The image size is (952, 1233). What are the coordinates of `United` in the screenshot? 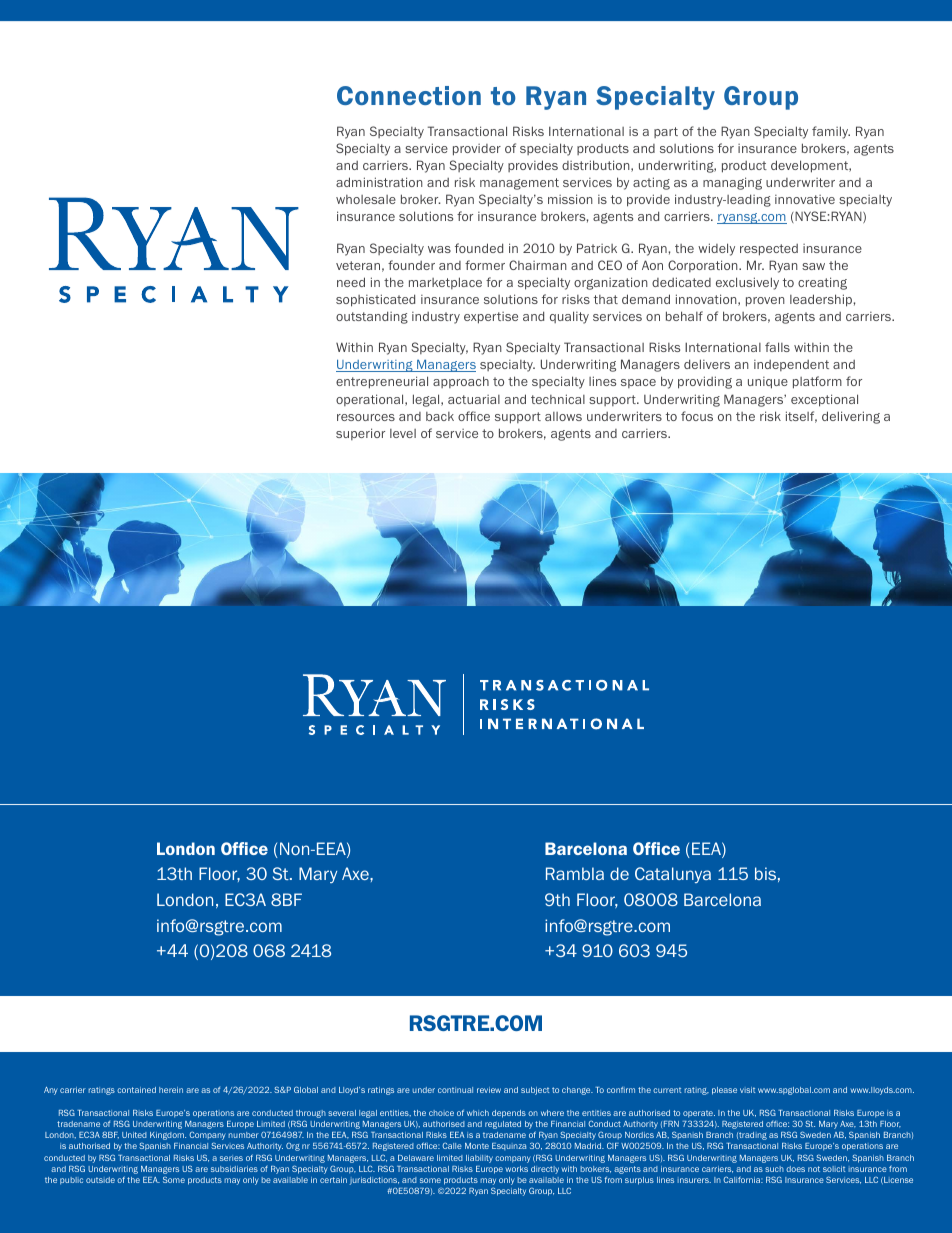 It's located at (134, 1135).
